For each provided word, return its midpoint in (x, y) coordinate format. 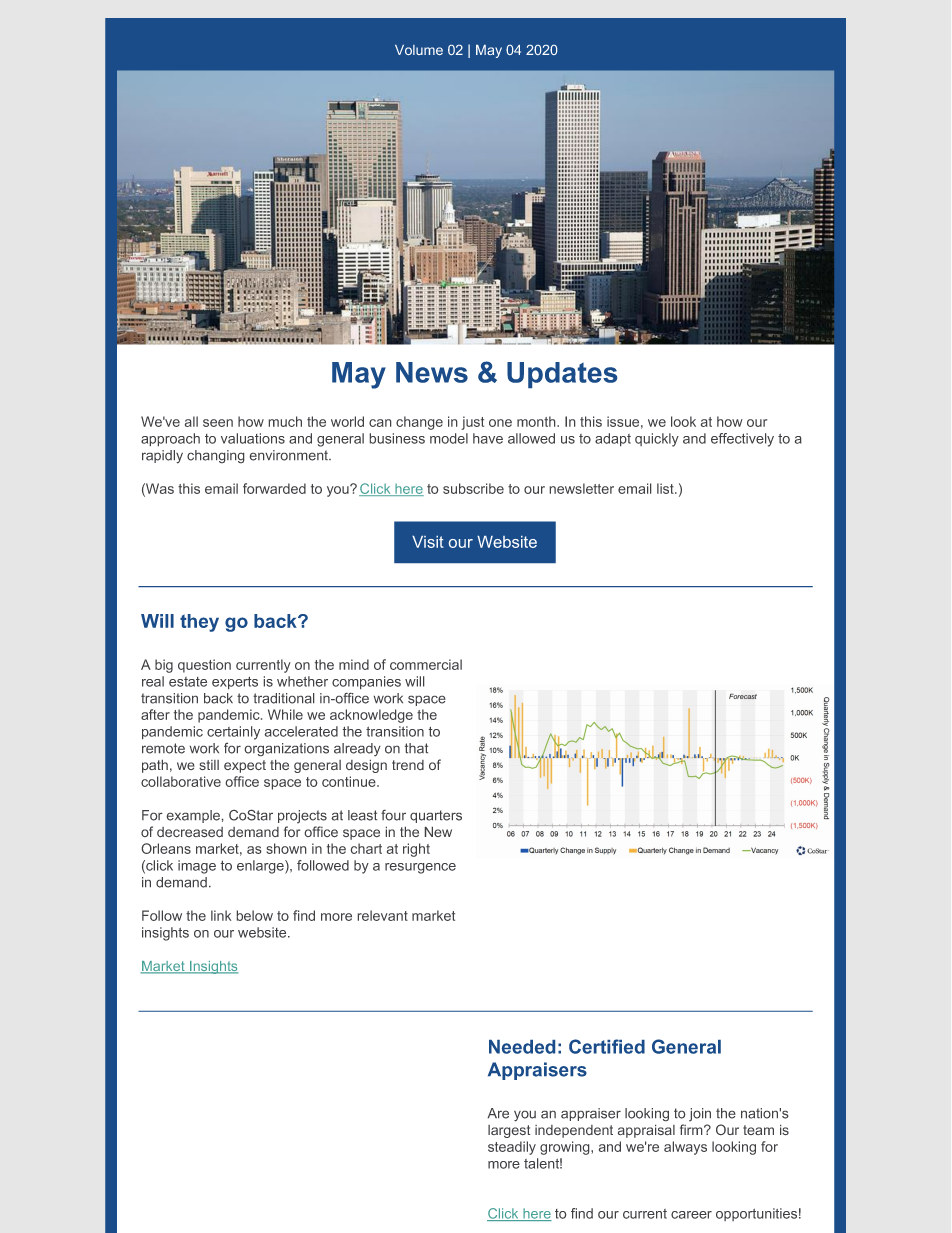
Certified (607, 1046)
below (255, 915)
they (199, 623)
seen (218, 423)
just (473, 423)
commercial (426, 664)
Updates (562, 375)
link (221, 915)
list (666, 488)
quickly (657, 440)
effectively (742, 440)
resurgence (420, 868)
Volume (419, 50)
